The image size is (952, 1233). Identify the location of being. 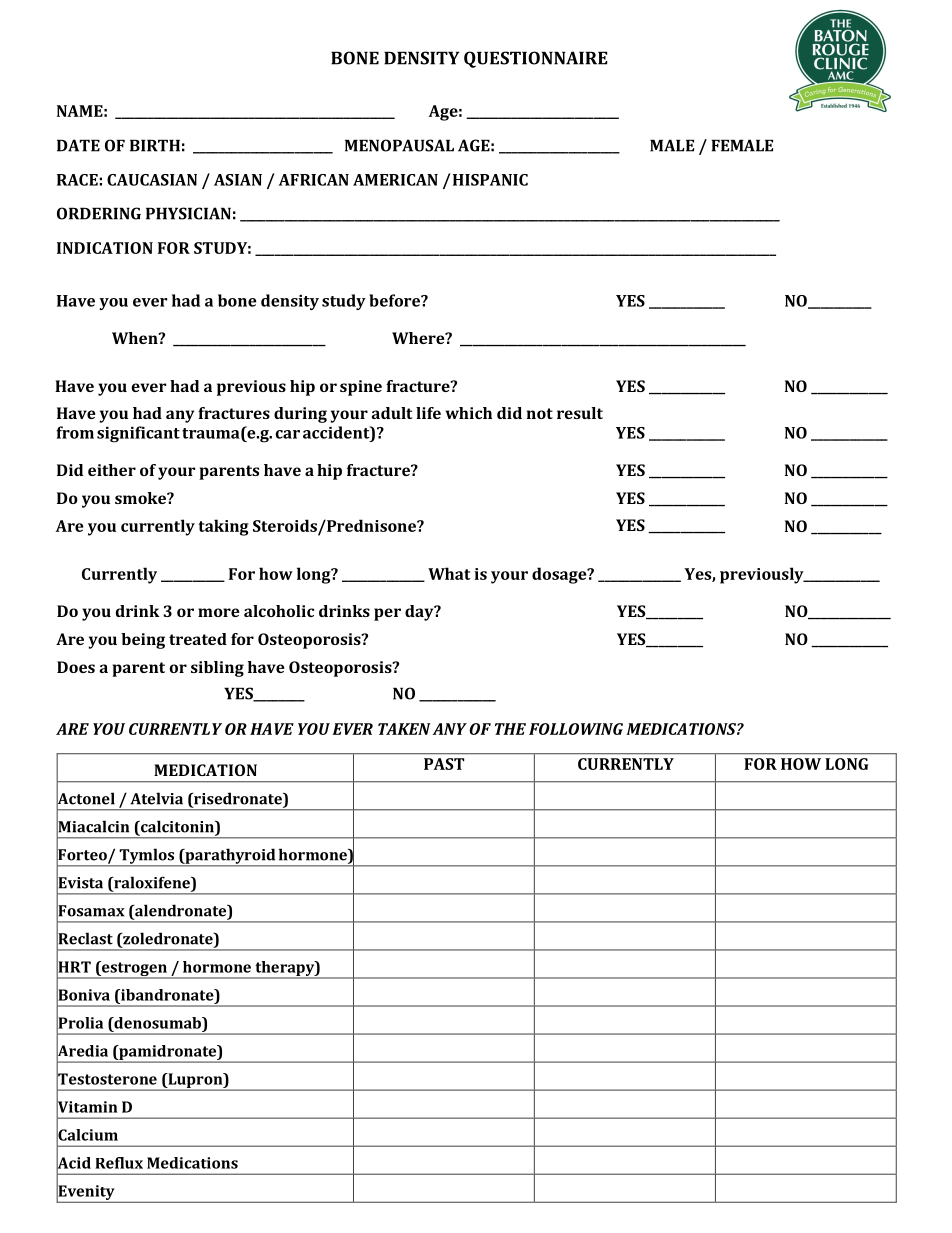
(143, 641).
